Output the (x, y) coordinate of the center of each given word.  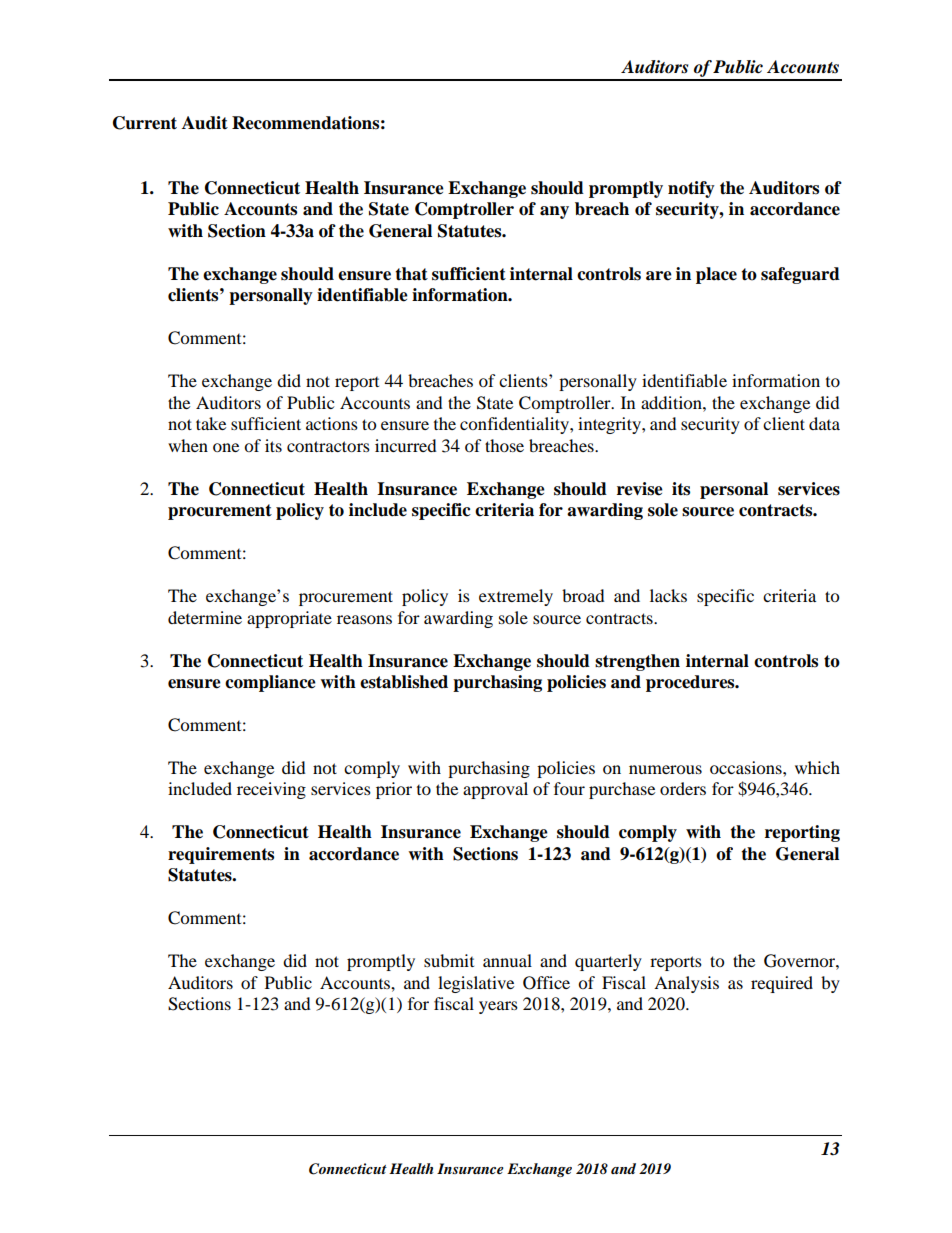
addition (672, 402)
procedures (691, 683)
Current (145, 123)
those (504, 445)
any (554, 212)
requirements (221, 855)
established (404, 682)
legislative (476, 984)
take (211, 423)
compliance (270, 683)
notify (691, 189)
